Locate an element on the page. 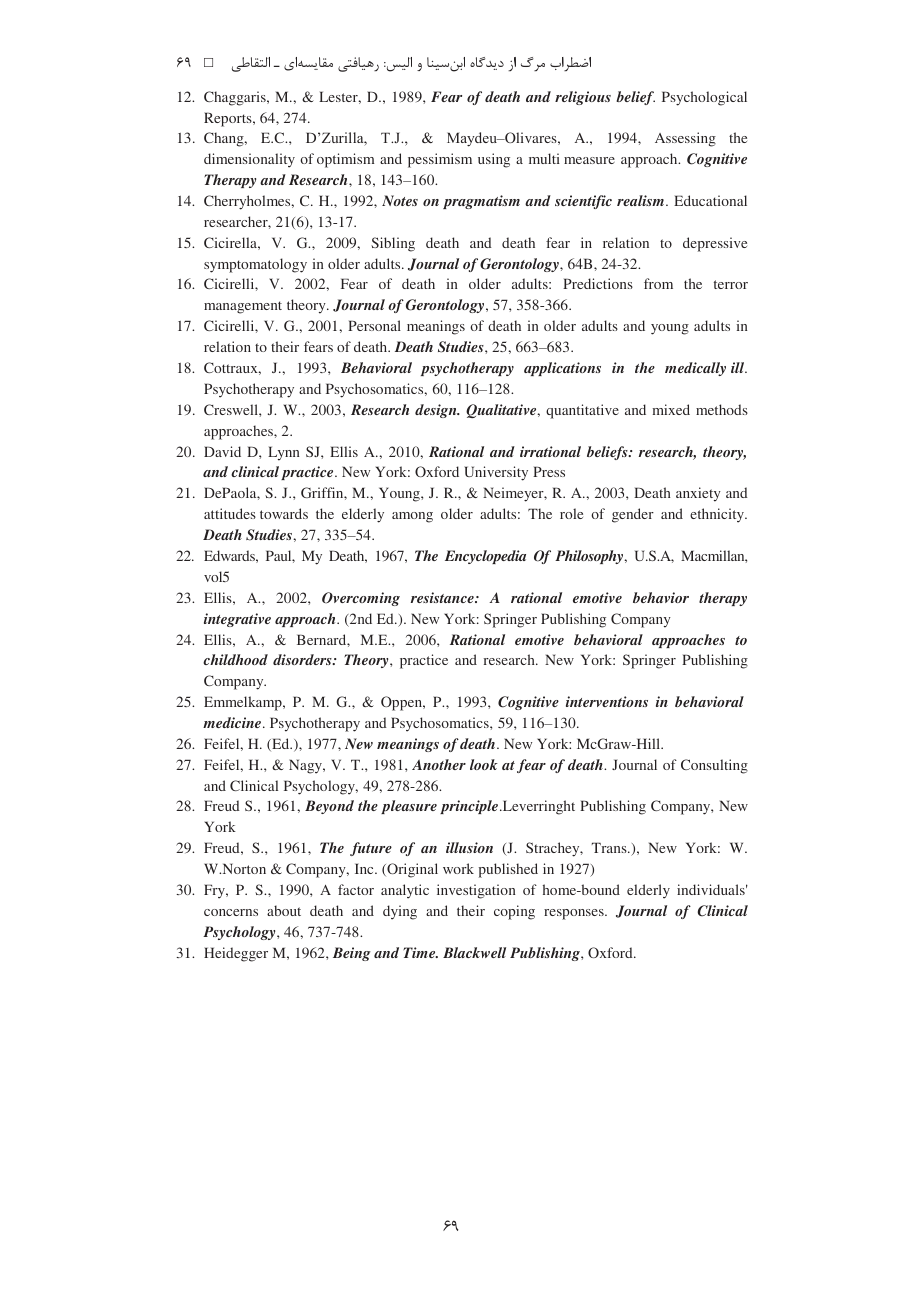 The height and width of the document is (1308, 924). management is located at coordinates (243, 307).
